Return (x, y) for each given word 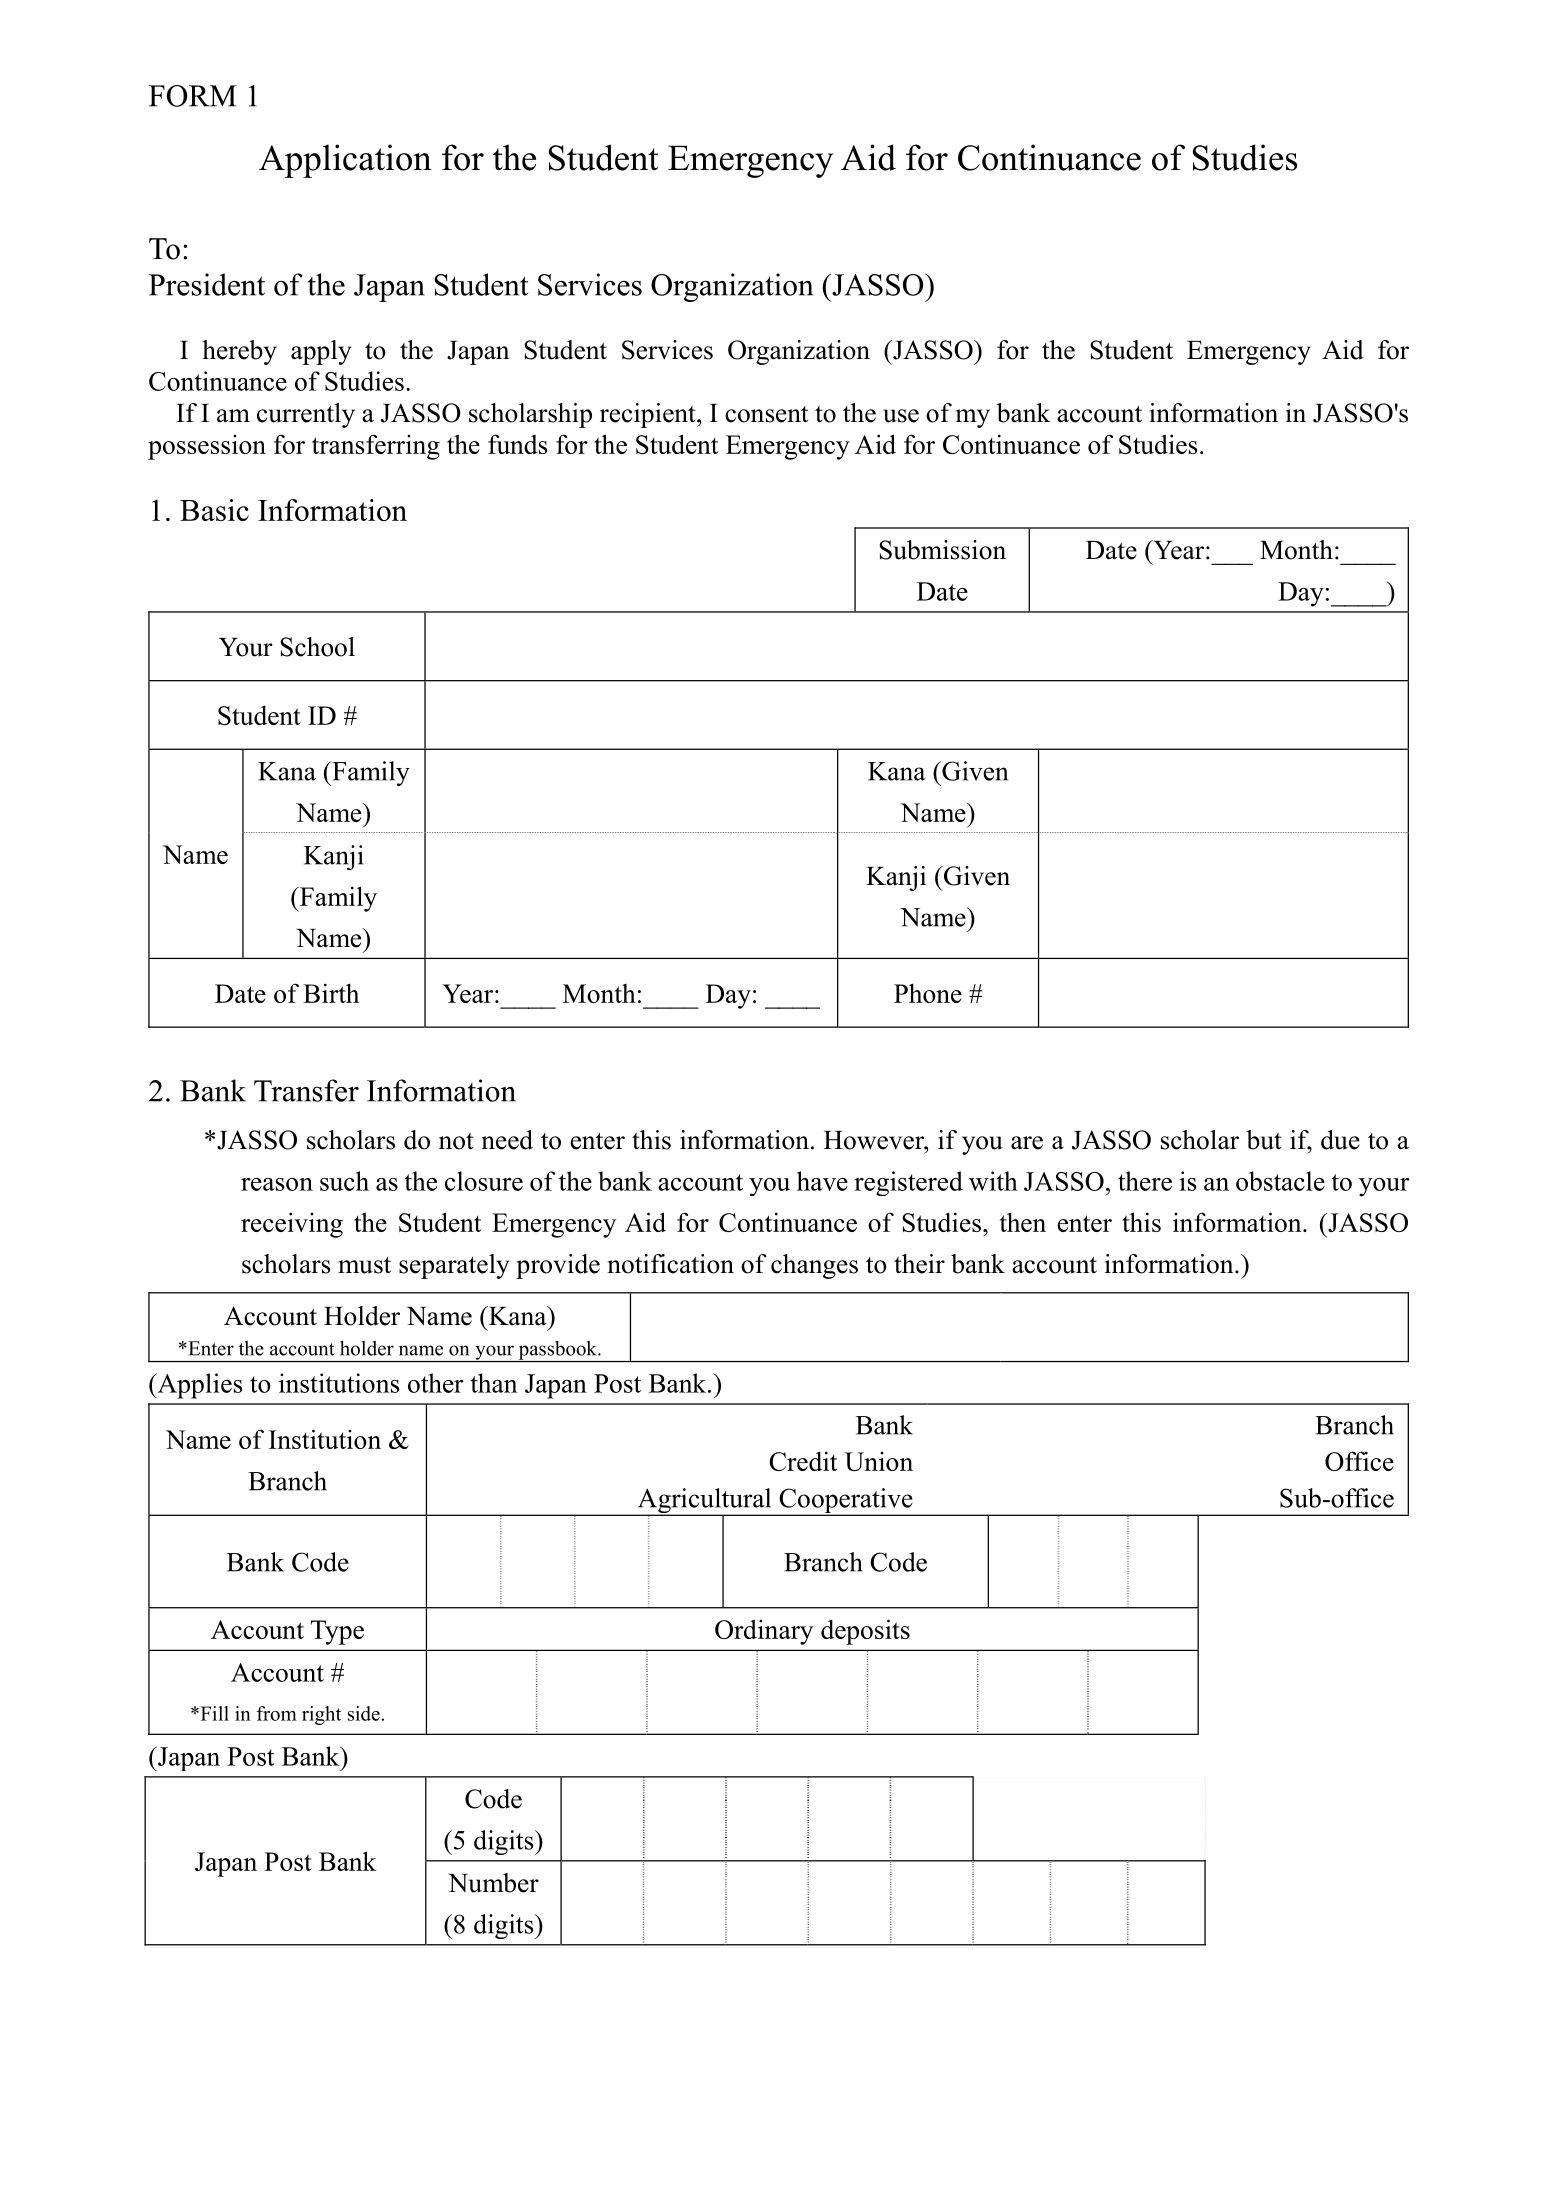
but (1264, 1140)
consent (766, 414)
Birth (331, 993)
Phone (928, 993)
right (321, 1715)
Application (345, 161)
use (901, 416)
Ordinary (764, 1632)
